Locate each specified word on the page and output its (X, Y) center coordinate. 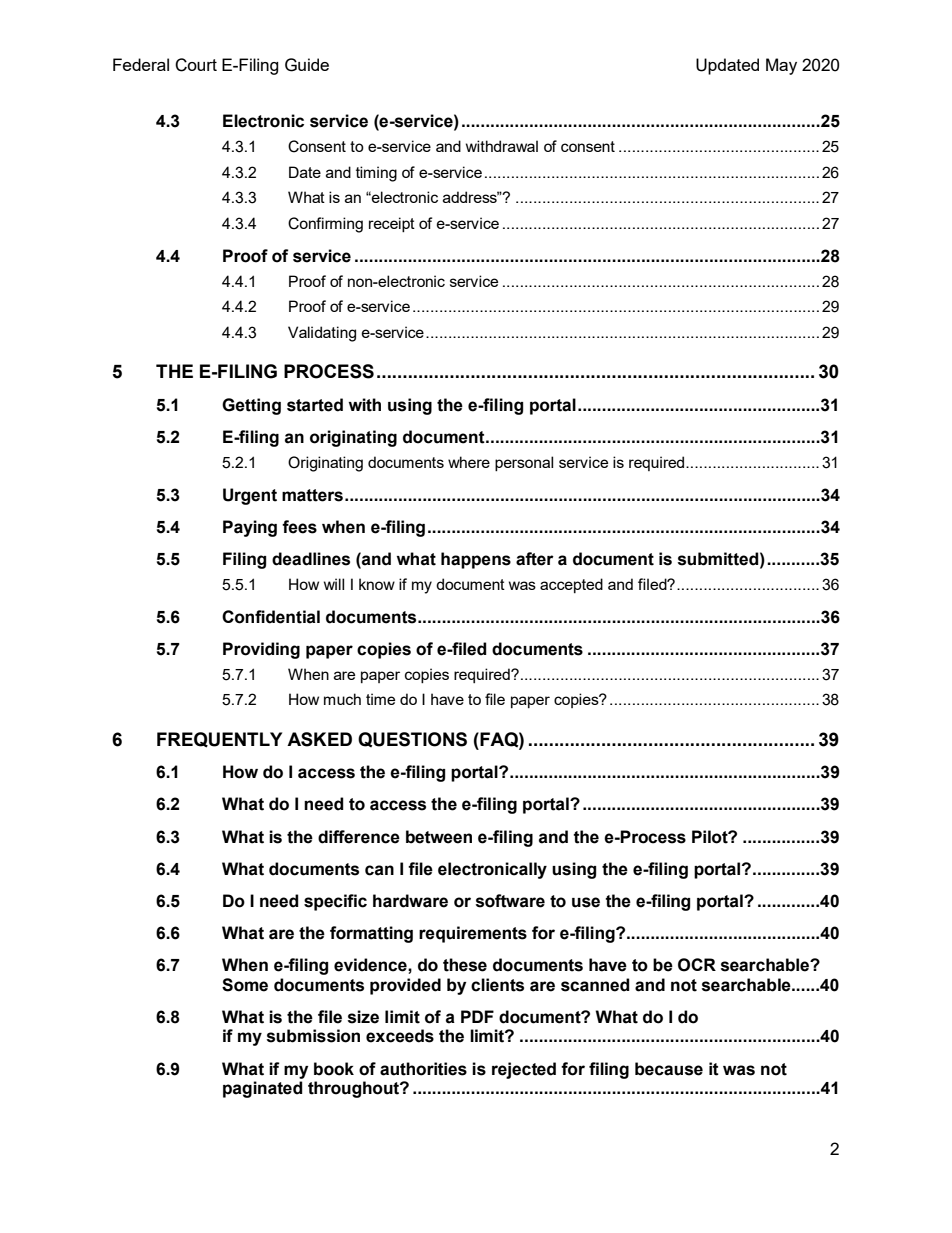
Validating (322, 334)
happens (476, 560)
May (781, 66)
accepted (571, 585)
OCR (697, 965)
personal (524, 463)
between (439, 837)
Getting (251, 406)
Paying (250, 528)
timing (376, 174)
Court (196, 65)
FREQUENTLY (219, 740)
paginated (263, 1089)
